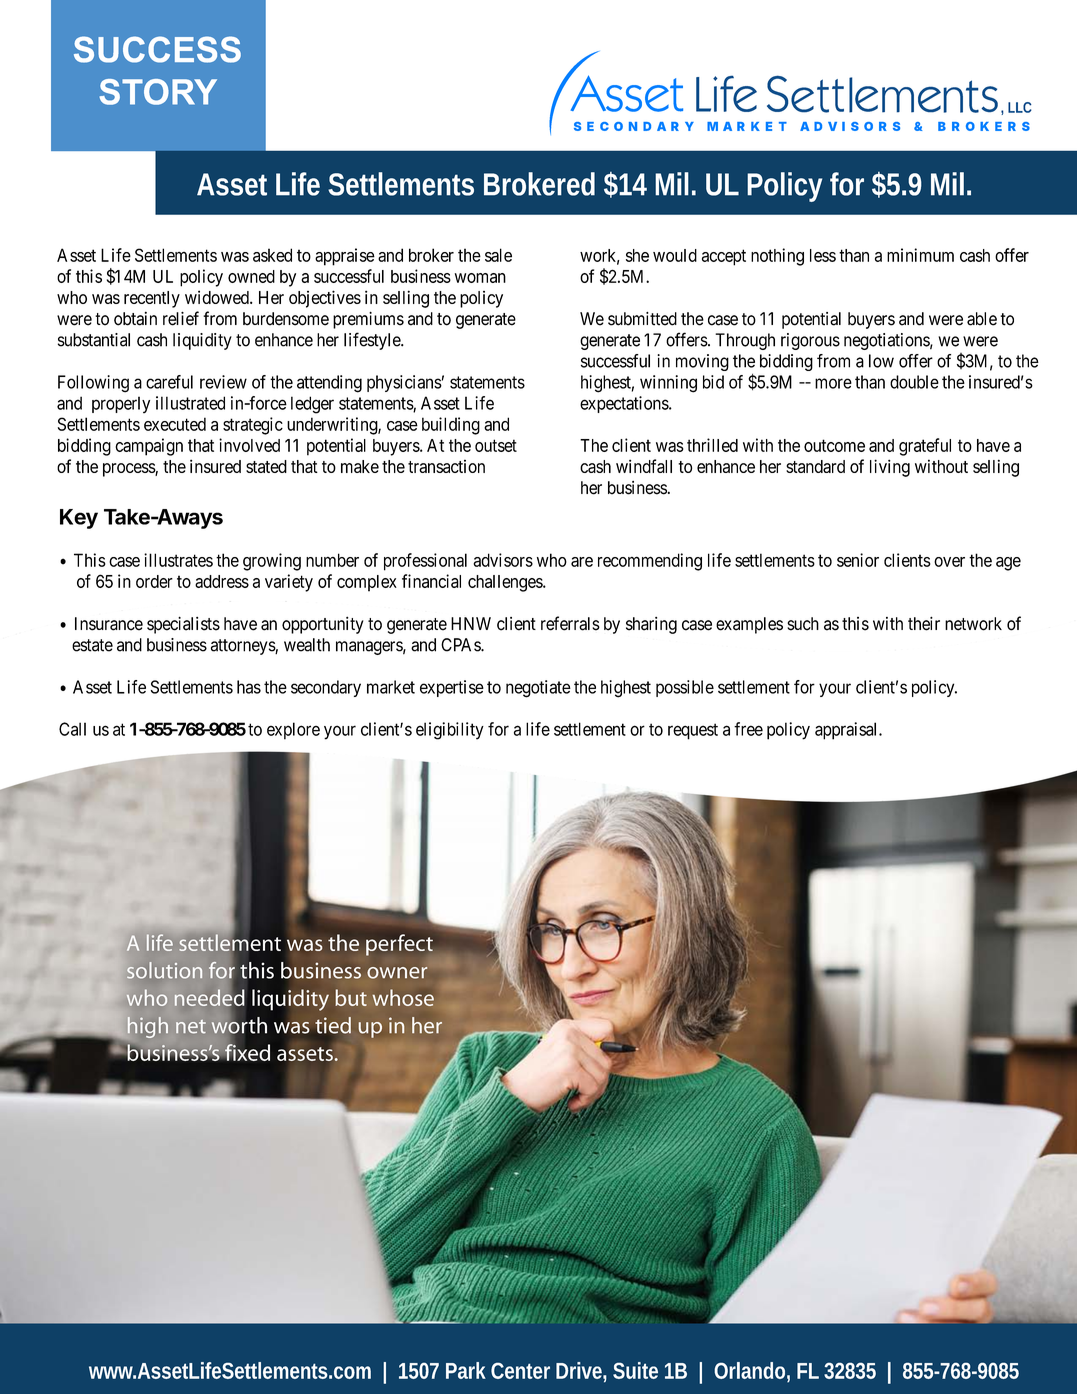 Image resolution: width=1077 pixels, height=1394 pixels. Describe the element at coordinates (175, 424) in the screenshot. I see `executed` at that location.
